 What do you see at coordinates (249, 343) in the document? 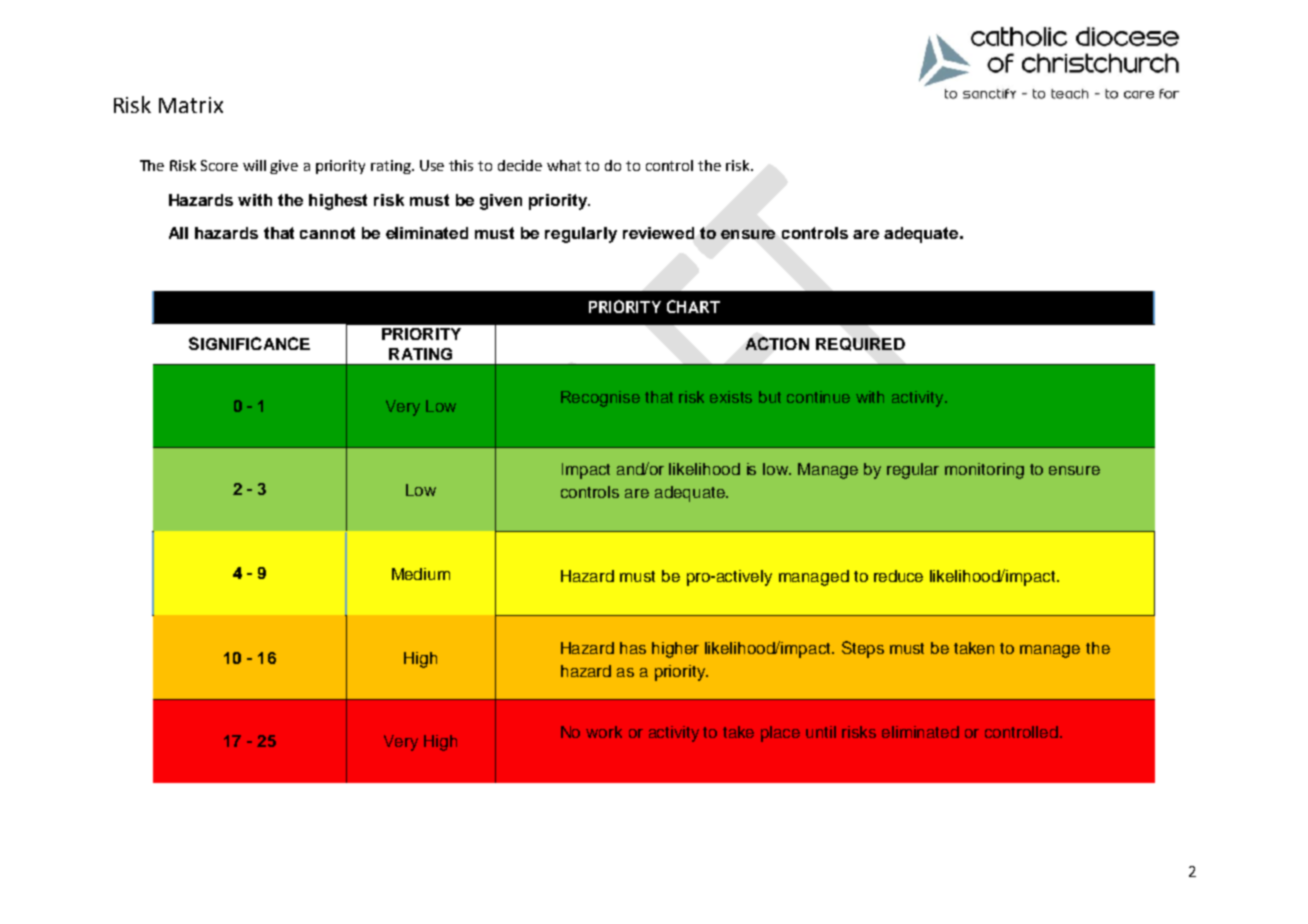
I see `SIGNIFICANCE` at bounding box center [249, 343].
